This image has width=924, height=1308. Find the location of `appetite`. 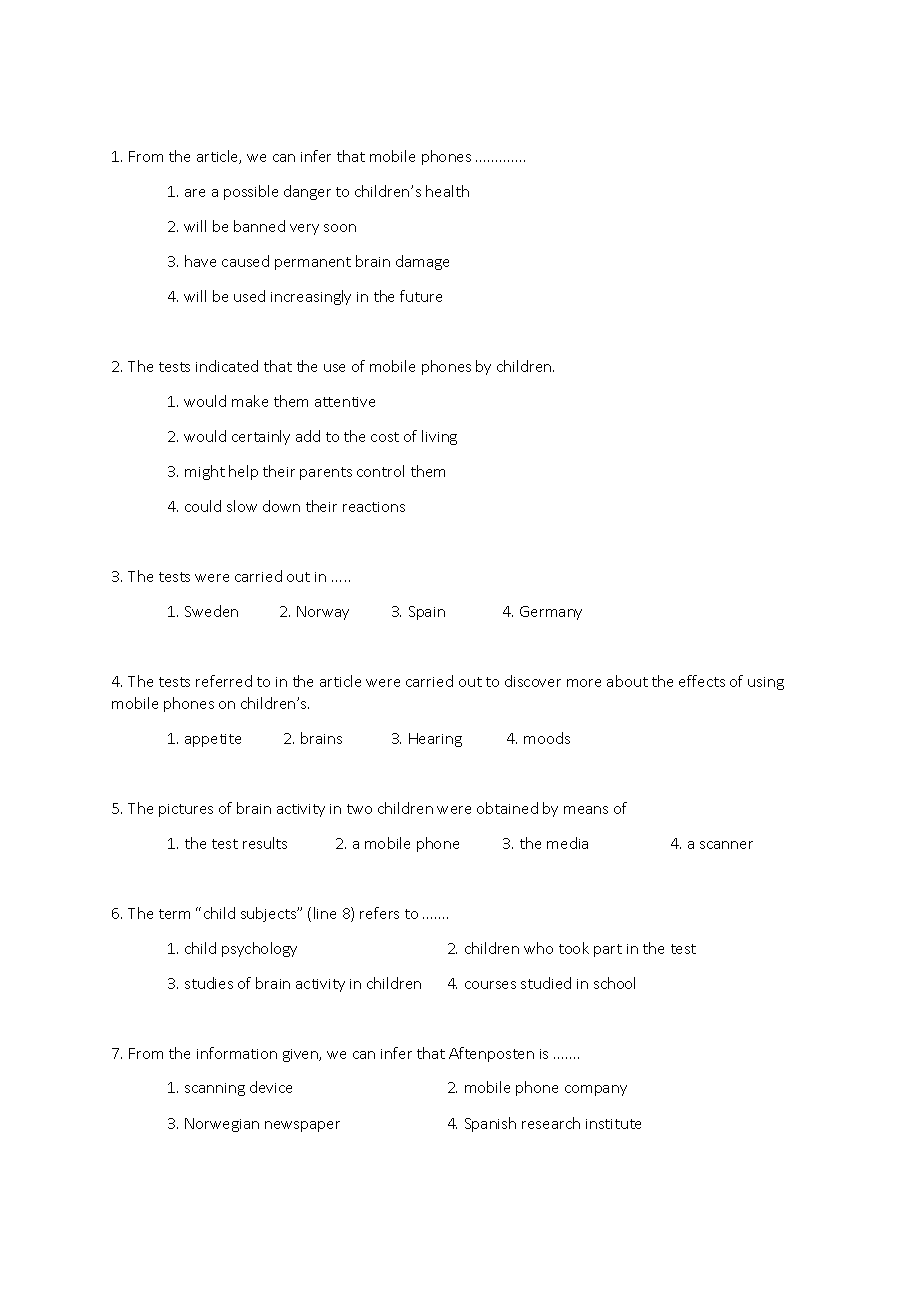

appetite is located at coordinates (213, 740).
